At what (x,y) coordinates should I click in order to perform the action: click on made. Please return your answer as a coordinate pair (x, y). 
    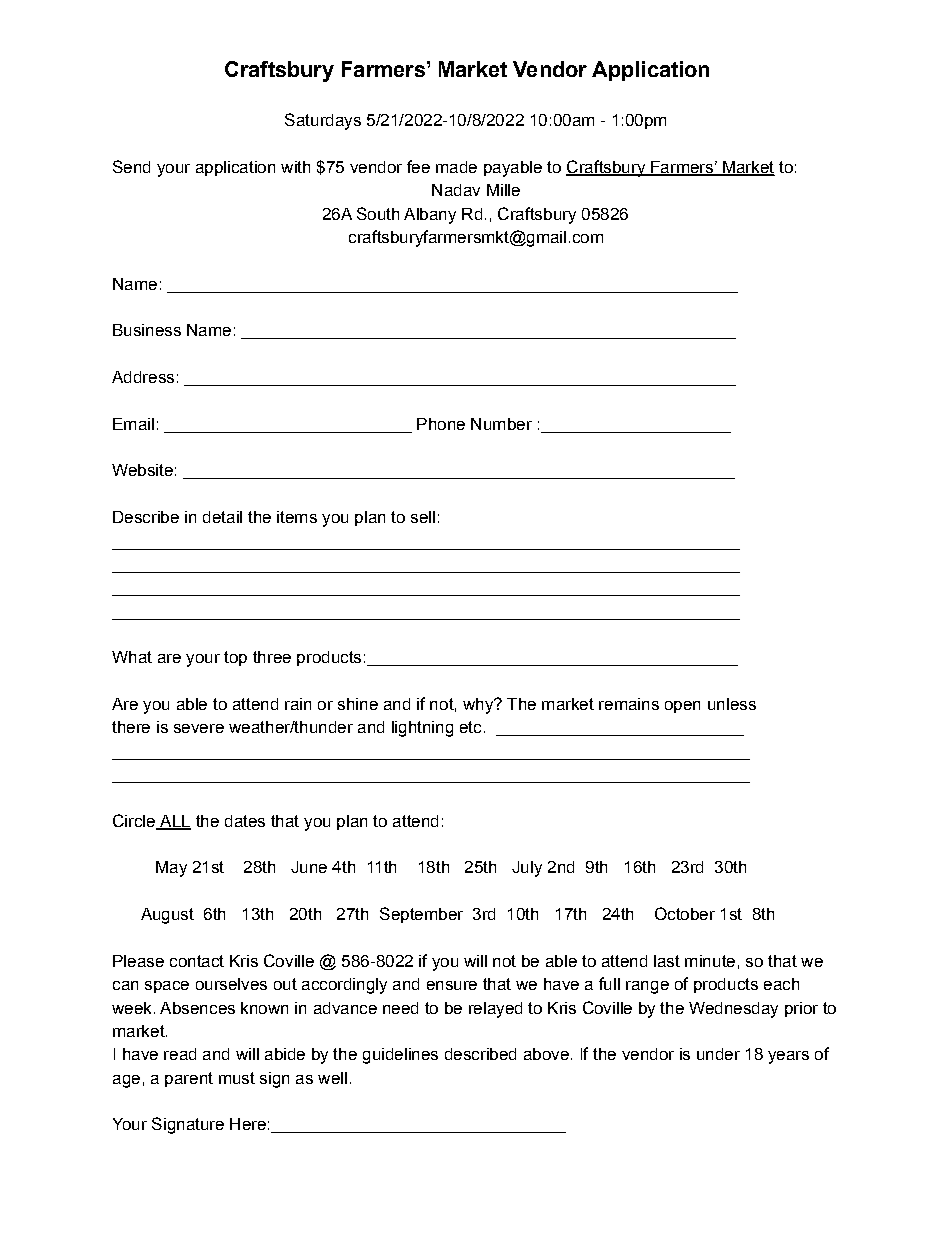
    Looking at the image, I should click on (456, 167).
